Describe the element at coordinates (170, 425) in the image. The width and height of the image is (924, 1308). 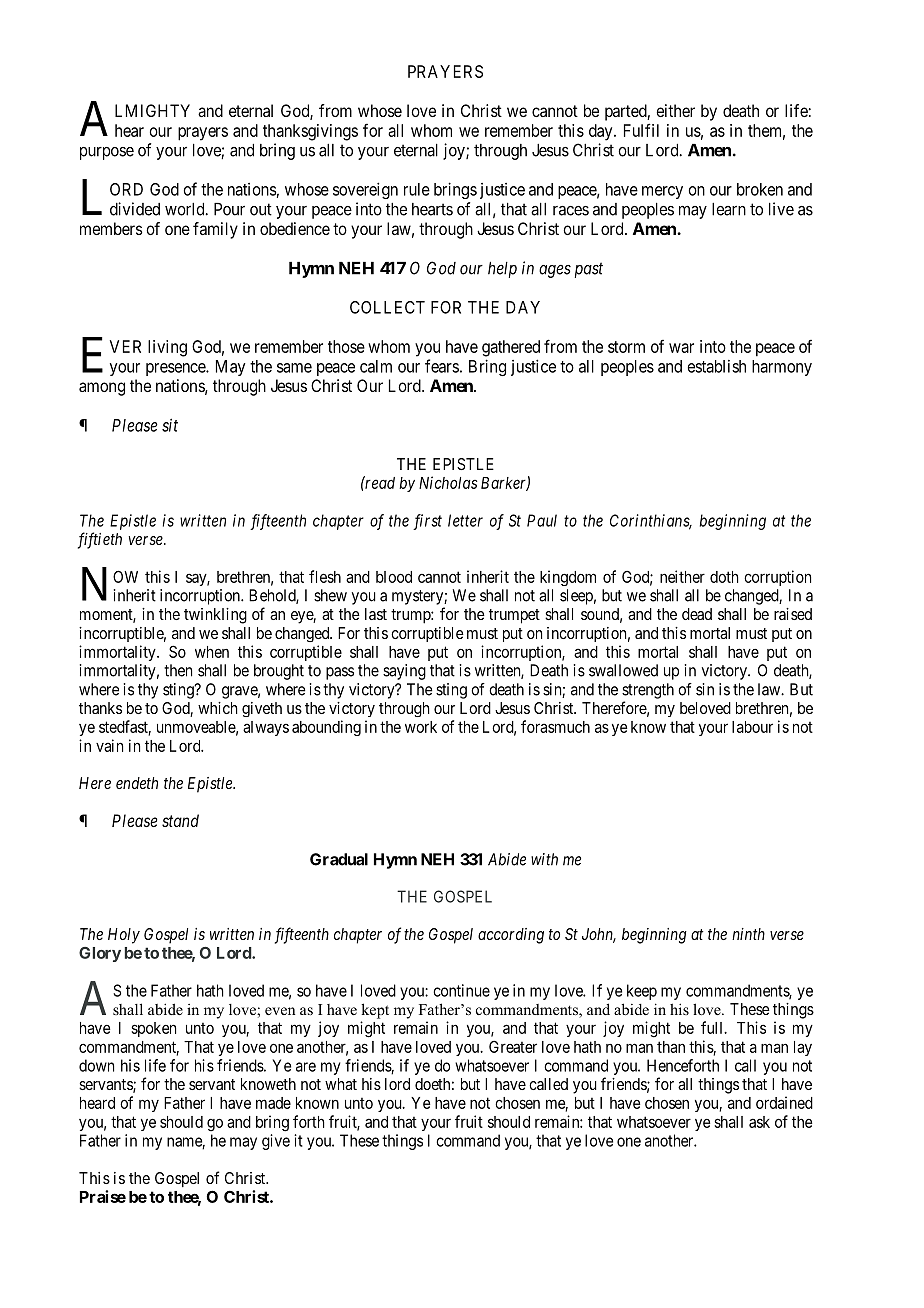
I see `sit` at that location.
